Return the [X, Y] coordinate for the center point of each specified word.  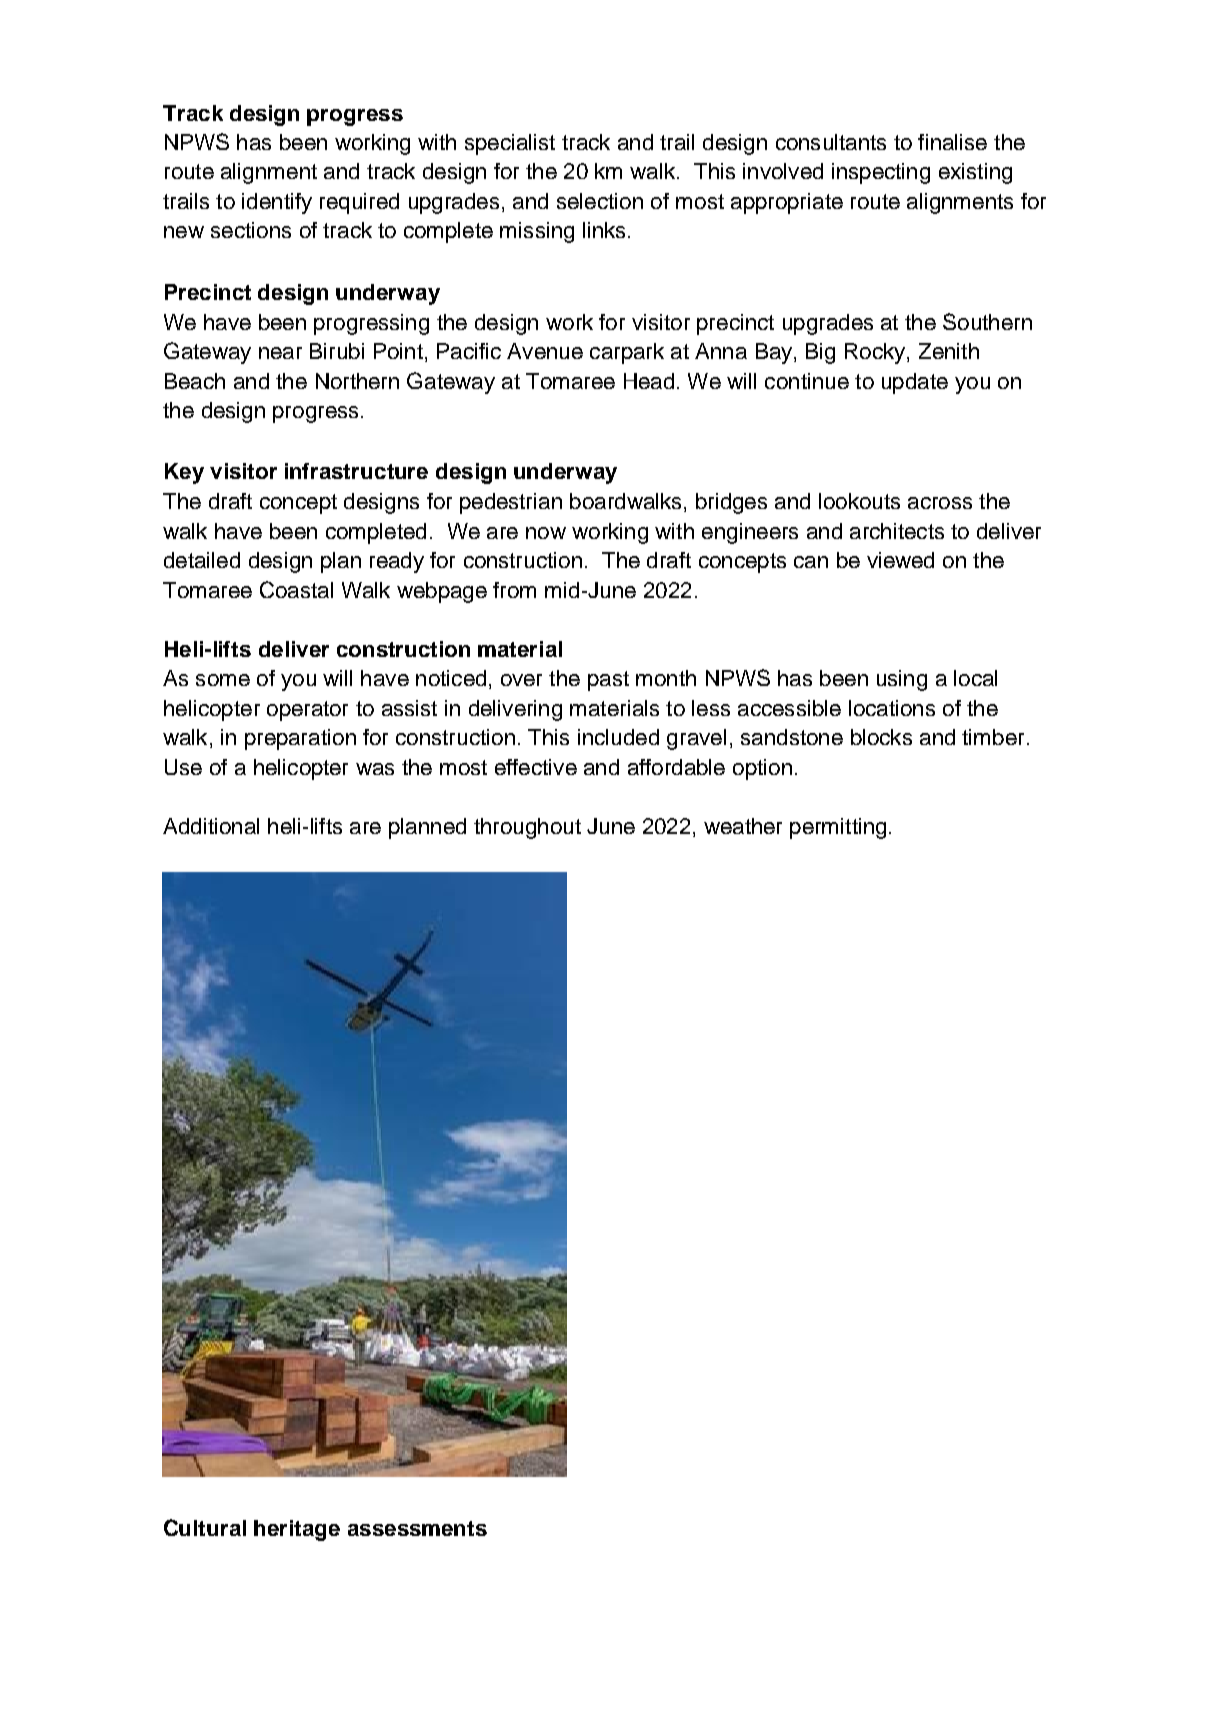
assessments [417, 1528]
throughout [527, 828]
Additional [211, 826]
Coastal [296, 589]
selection [600, 201]
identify [277, 203]
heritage [297, 1530]
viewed [900, 560]
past [608, 681]
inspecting [881, 173]
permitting [838, 828]
